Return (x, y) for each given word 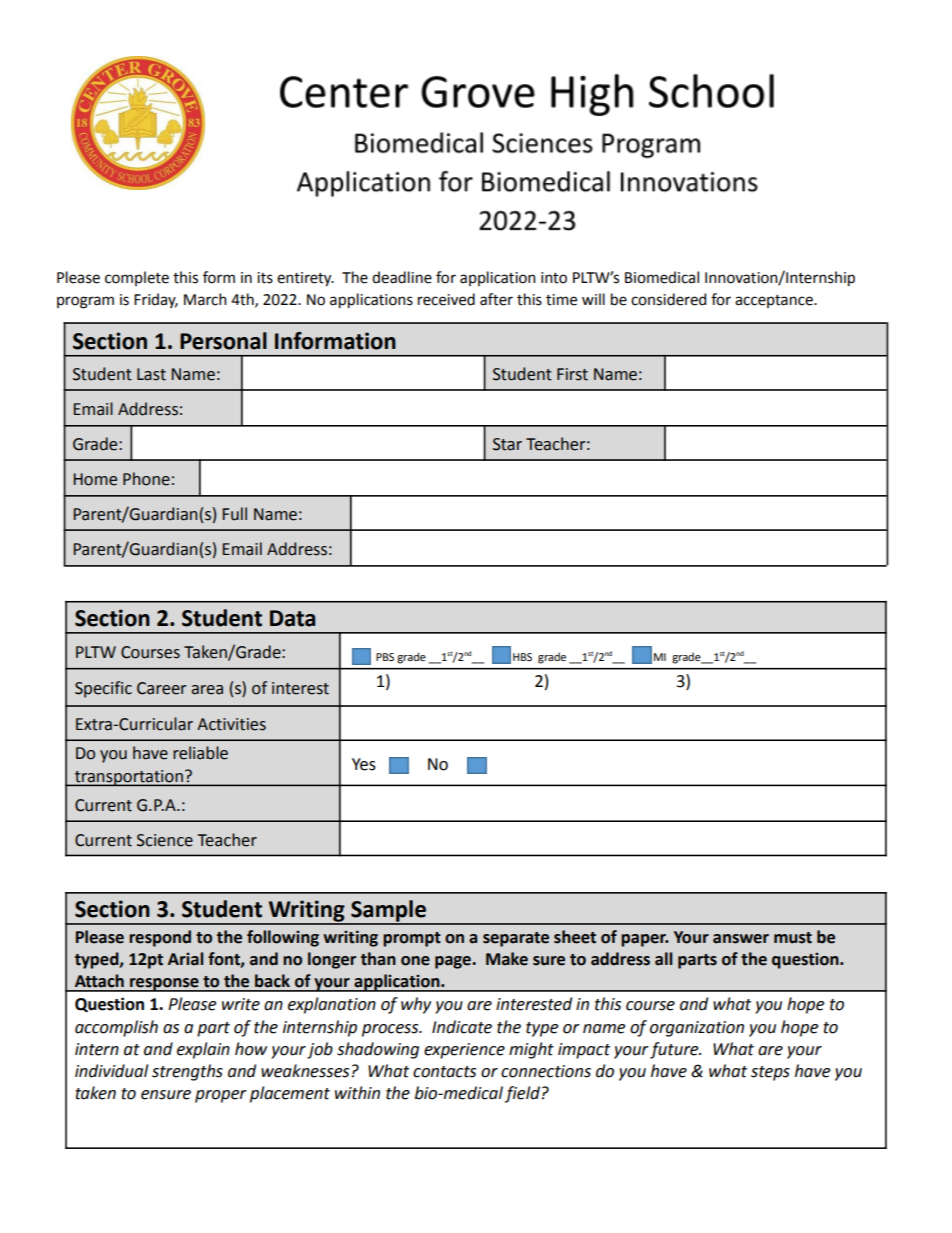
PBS (385, 657)
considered (668, 299)
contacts (444, 1072)
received (446, 299)
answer (741, 939)
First (572, 374)
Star (507, 444)
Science (165, 840)
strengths (187, 1072)
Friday (156, 300)
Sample (388, 912)
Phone (146, 479)
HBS (522, 657)
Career (161, 688)
